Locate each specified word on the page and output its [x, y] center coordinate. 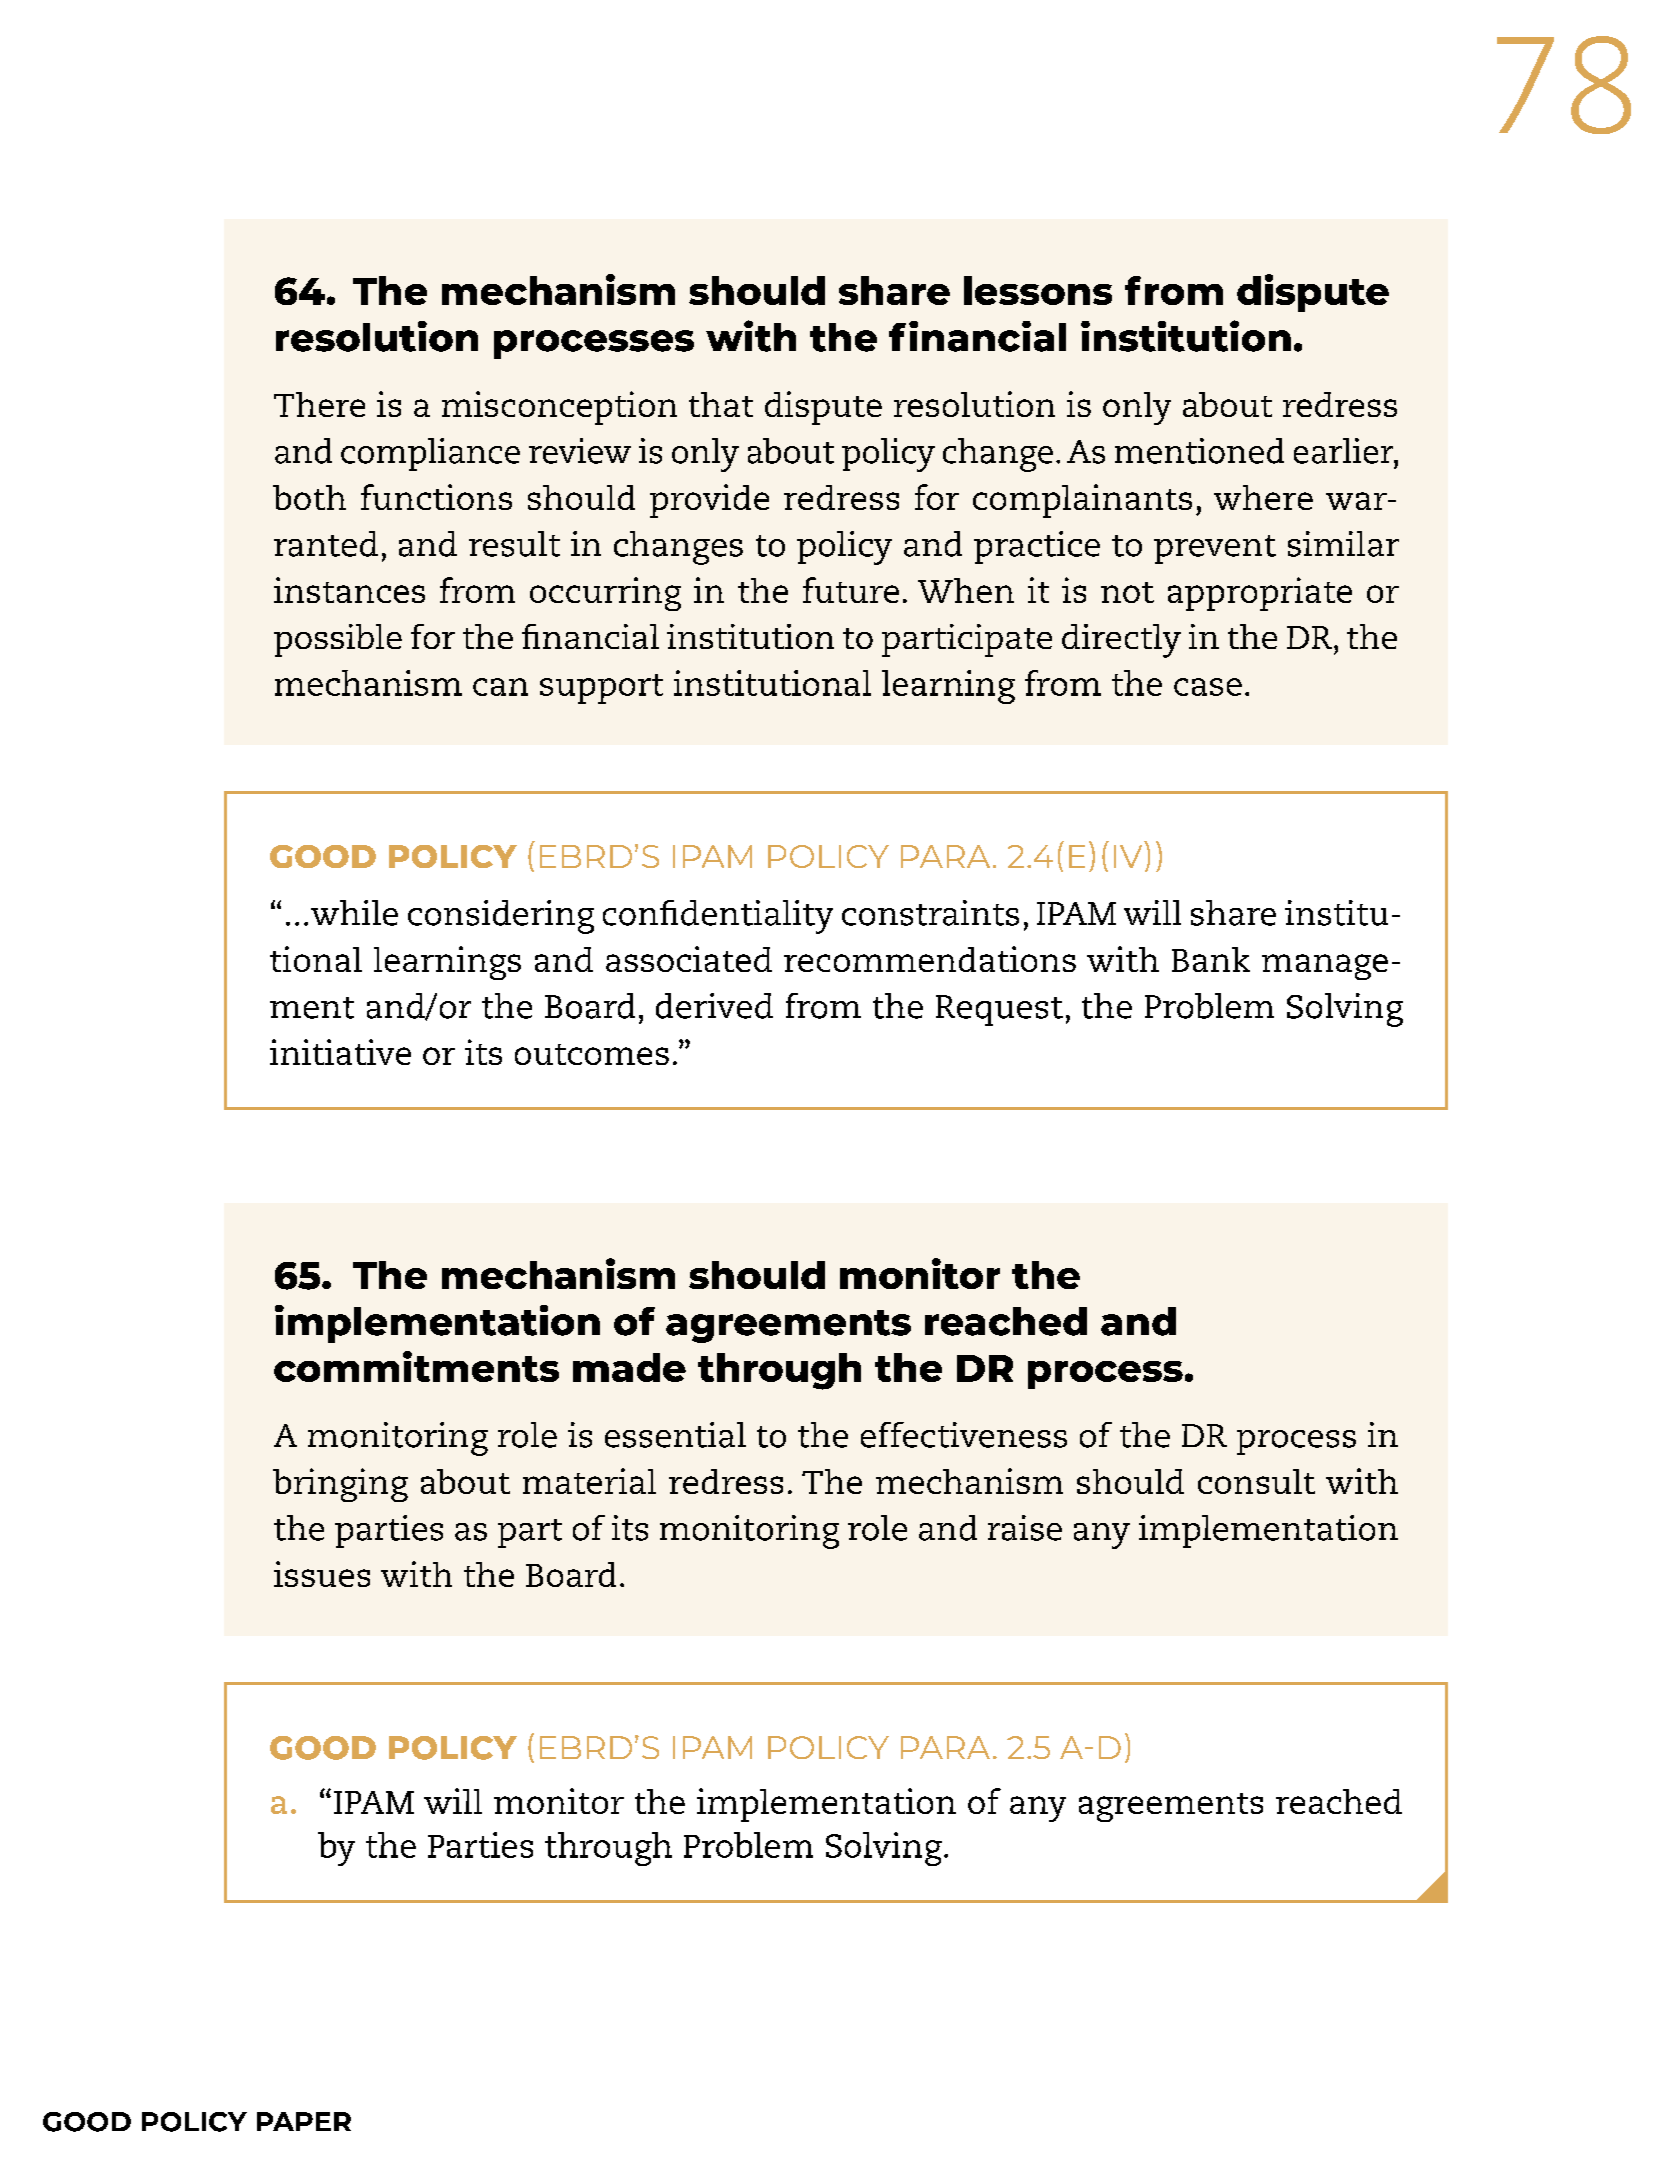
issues [322, 1574]
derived [714, 1006]
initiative [340, 1052]
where [1263, 497]
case [1208, 687]
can [500, 687]
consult [1256, 1481]
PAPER [304, 2121]
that [721, 404]
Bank [1211, 959]
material [589, 1481]
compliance [430, 454]
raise [1025, 1528]
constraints [930, 913]
